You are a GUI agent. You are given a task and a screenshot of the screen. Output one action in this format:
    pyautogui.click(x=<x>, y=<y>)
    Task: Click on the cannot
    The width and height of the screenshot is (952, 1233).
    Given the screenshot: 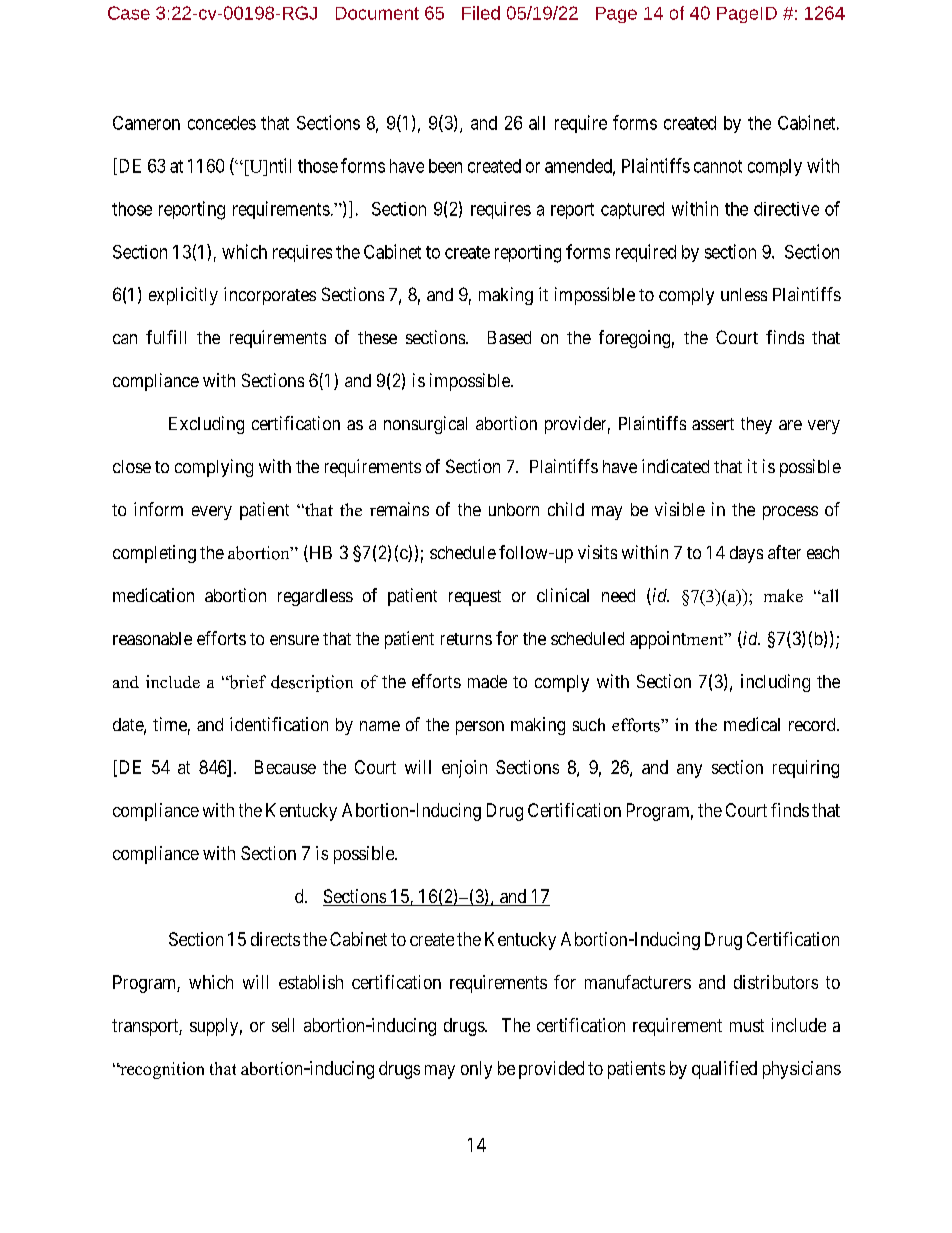 What is the action you would take?
    pyautogui.click(x=718, y=166)
